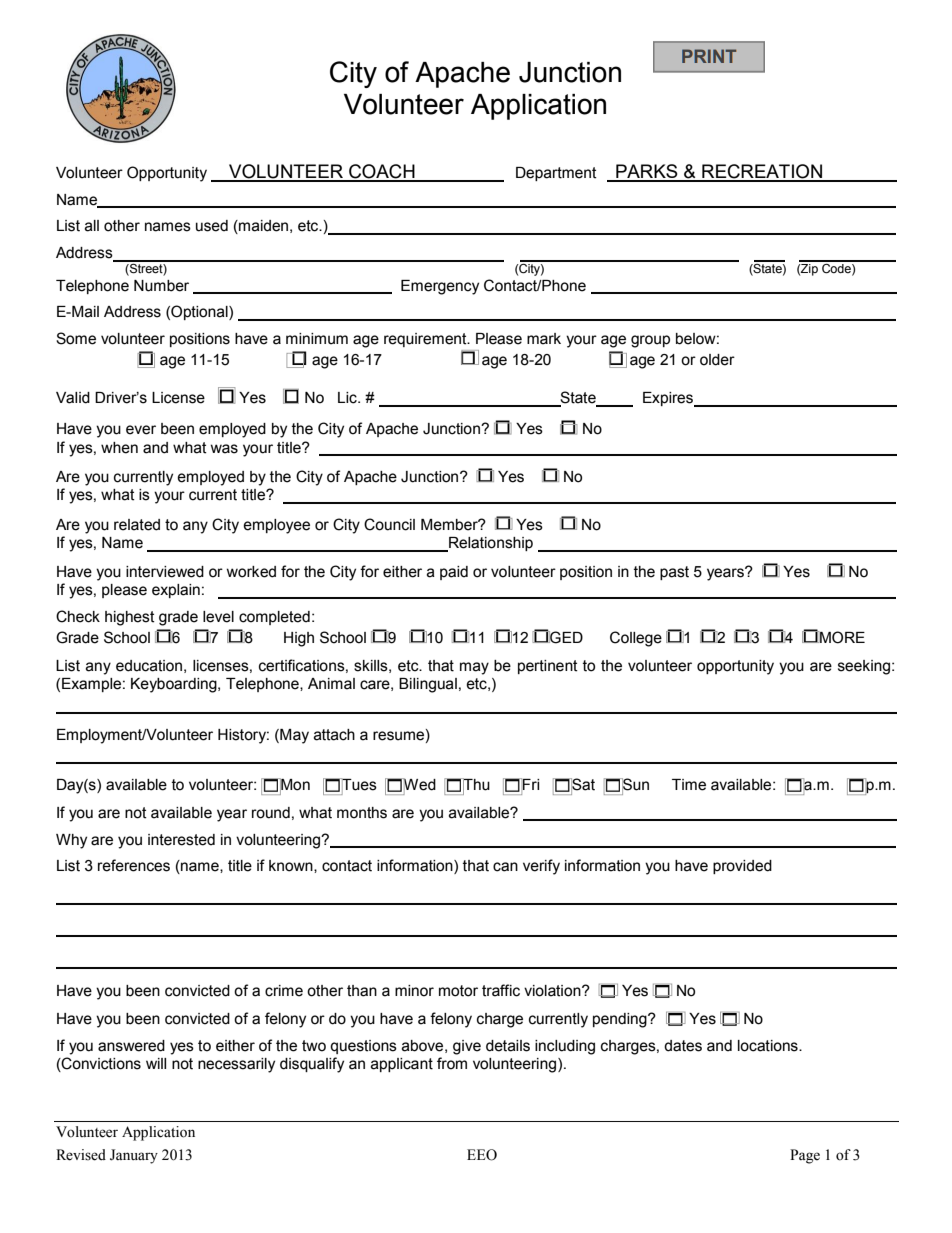 This screenshot has width=952, height=1233. What do you see at coordinates (212, 226) in the screenshot?
I see `used` at bounding box center [212, 226].
